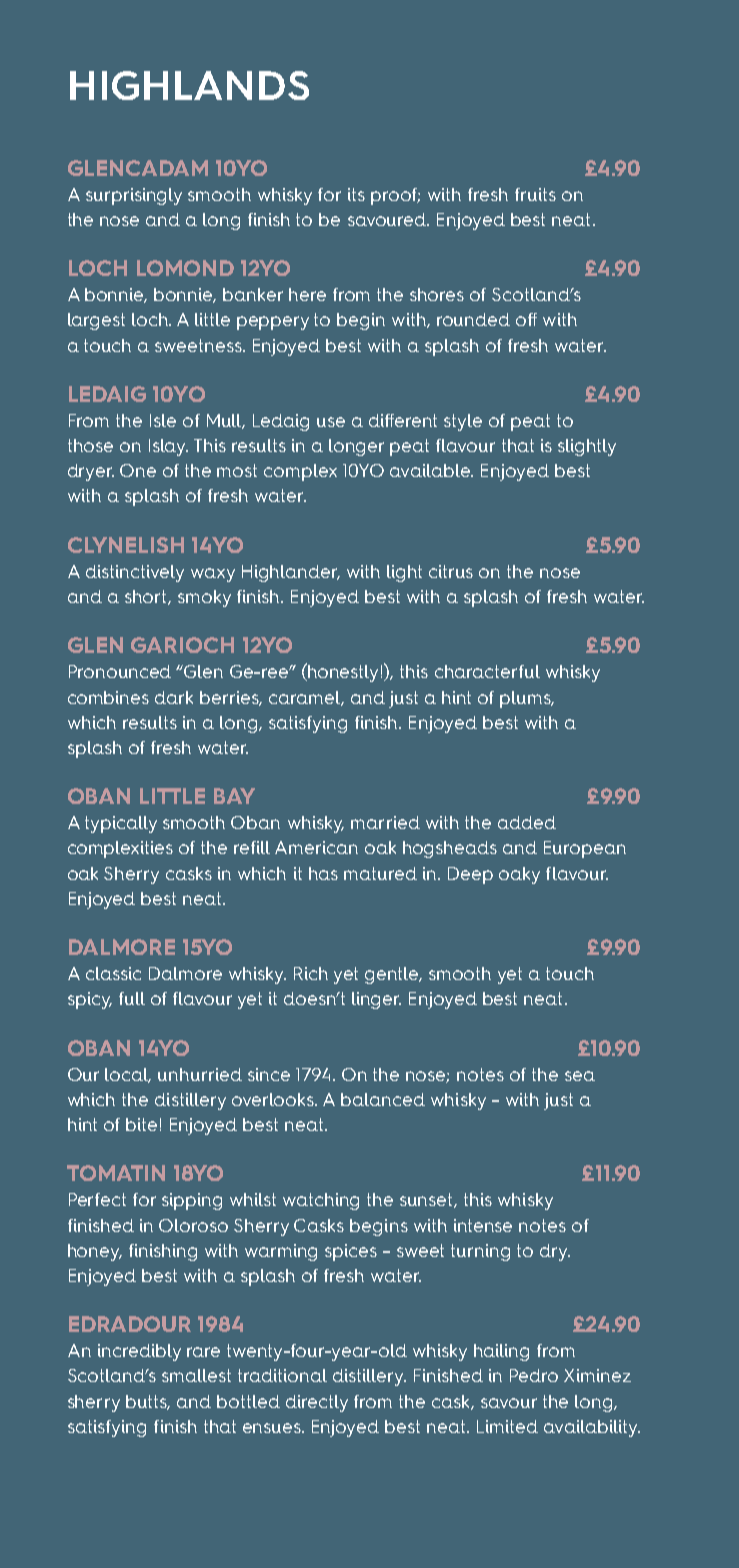 Image resolution: width=739 pixels, height=1568 pixels. Describe the element at coordinates (519, 875) in the screenshot. I see `oaky` at that location.
